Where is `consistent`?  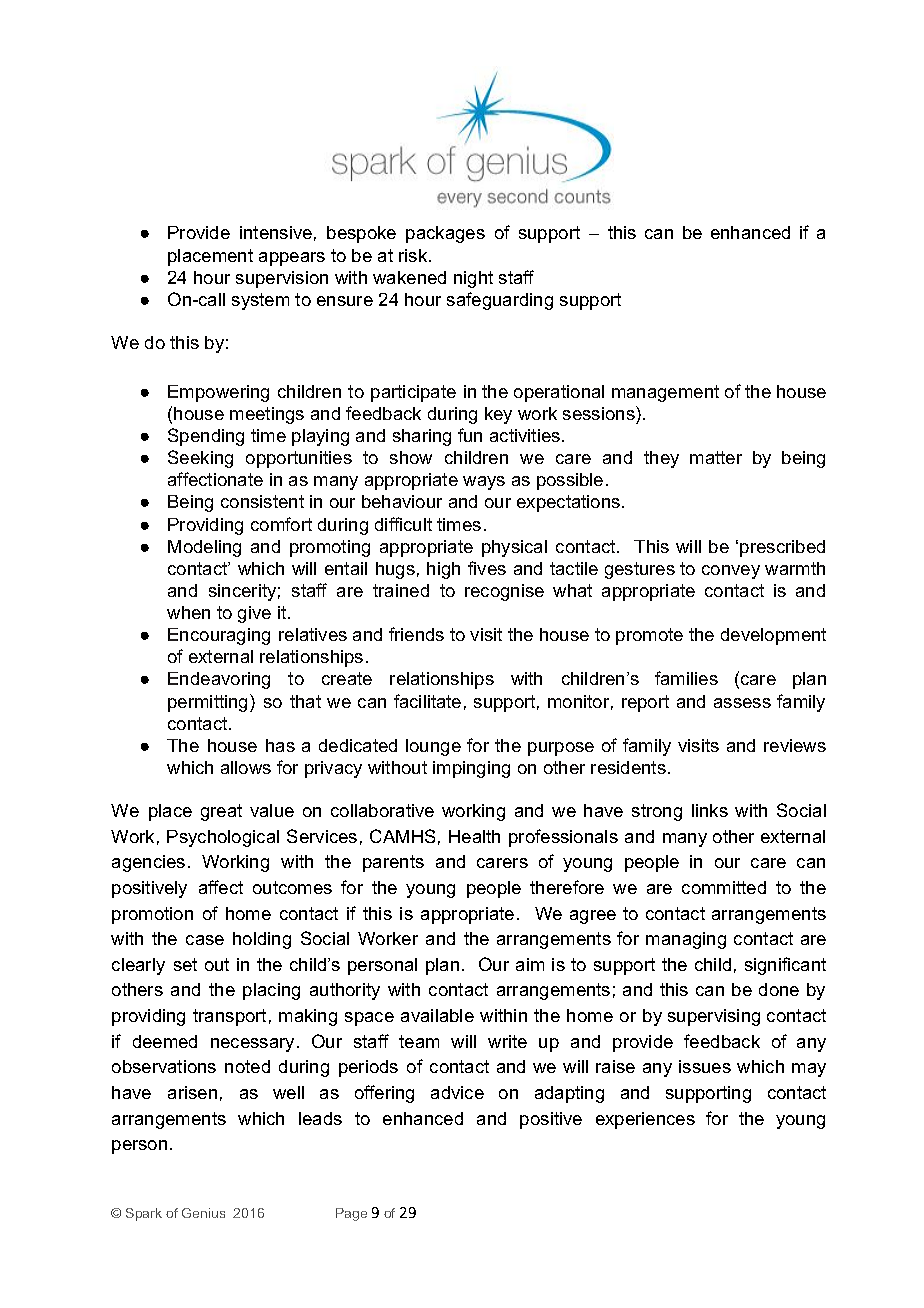
consistent is located at coordinates (262, 501).
